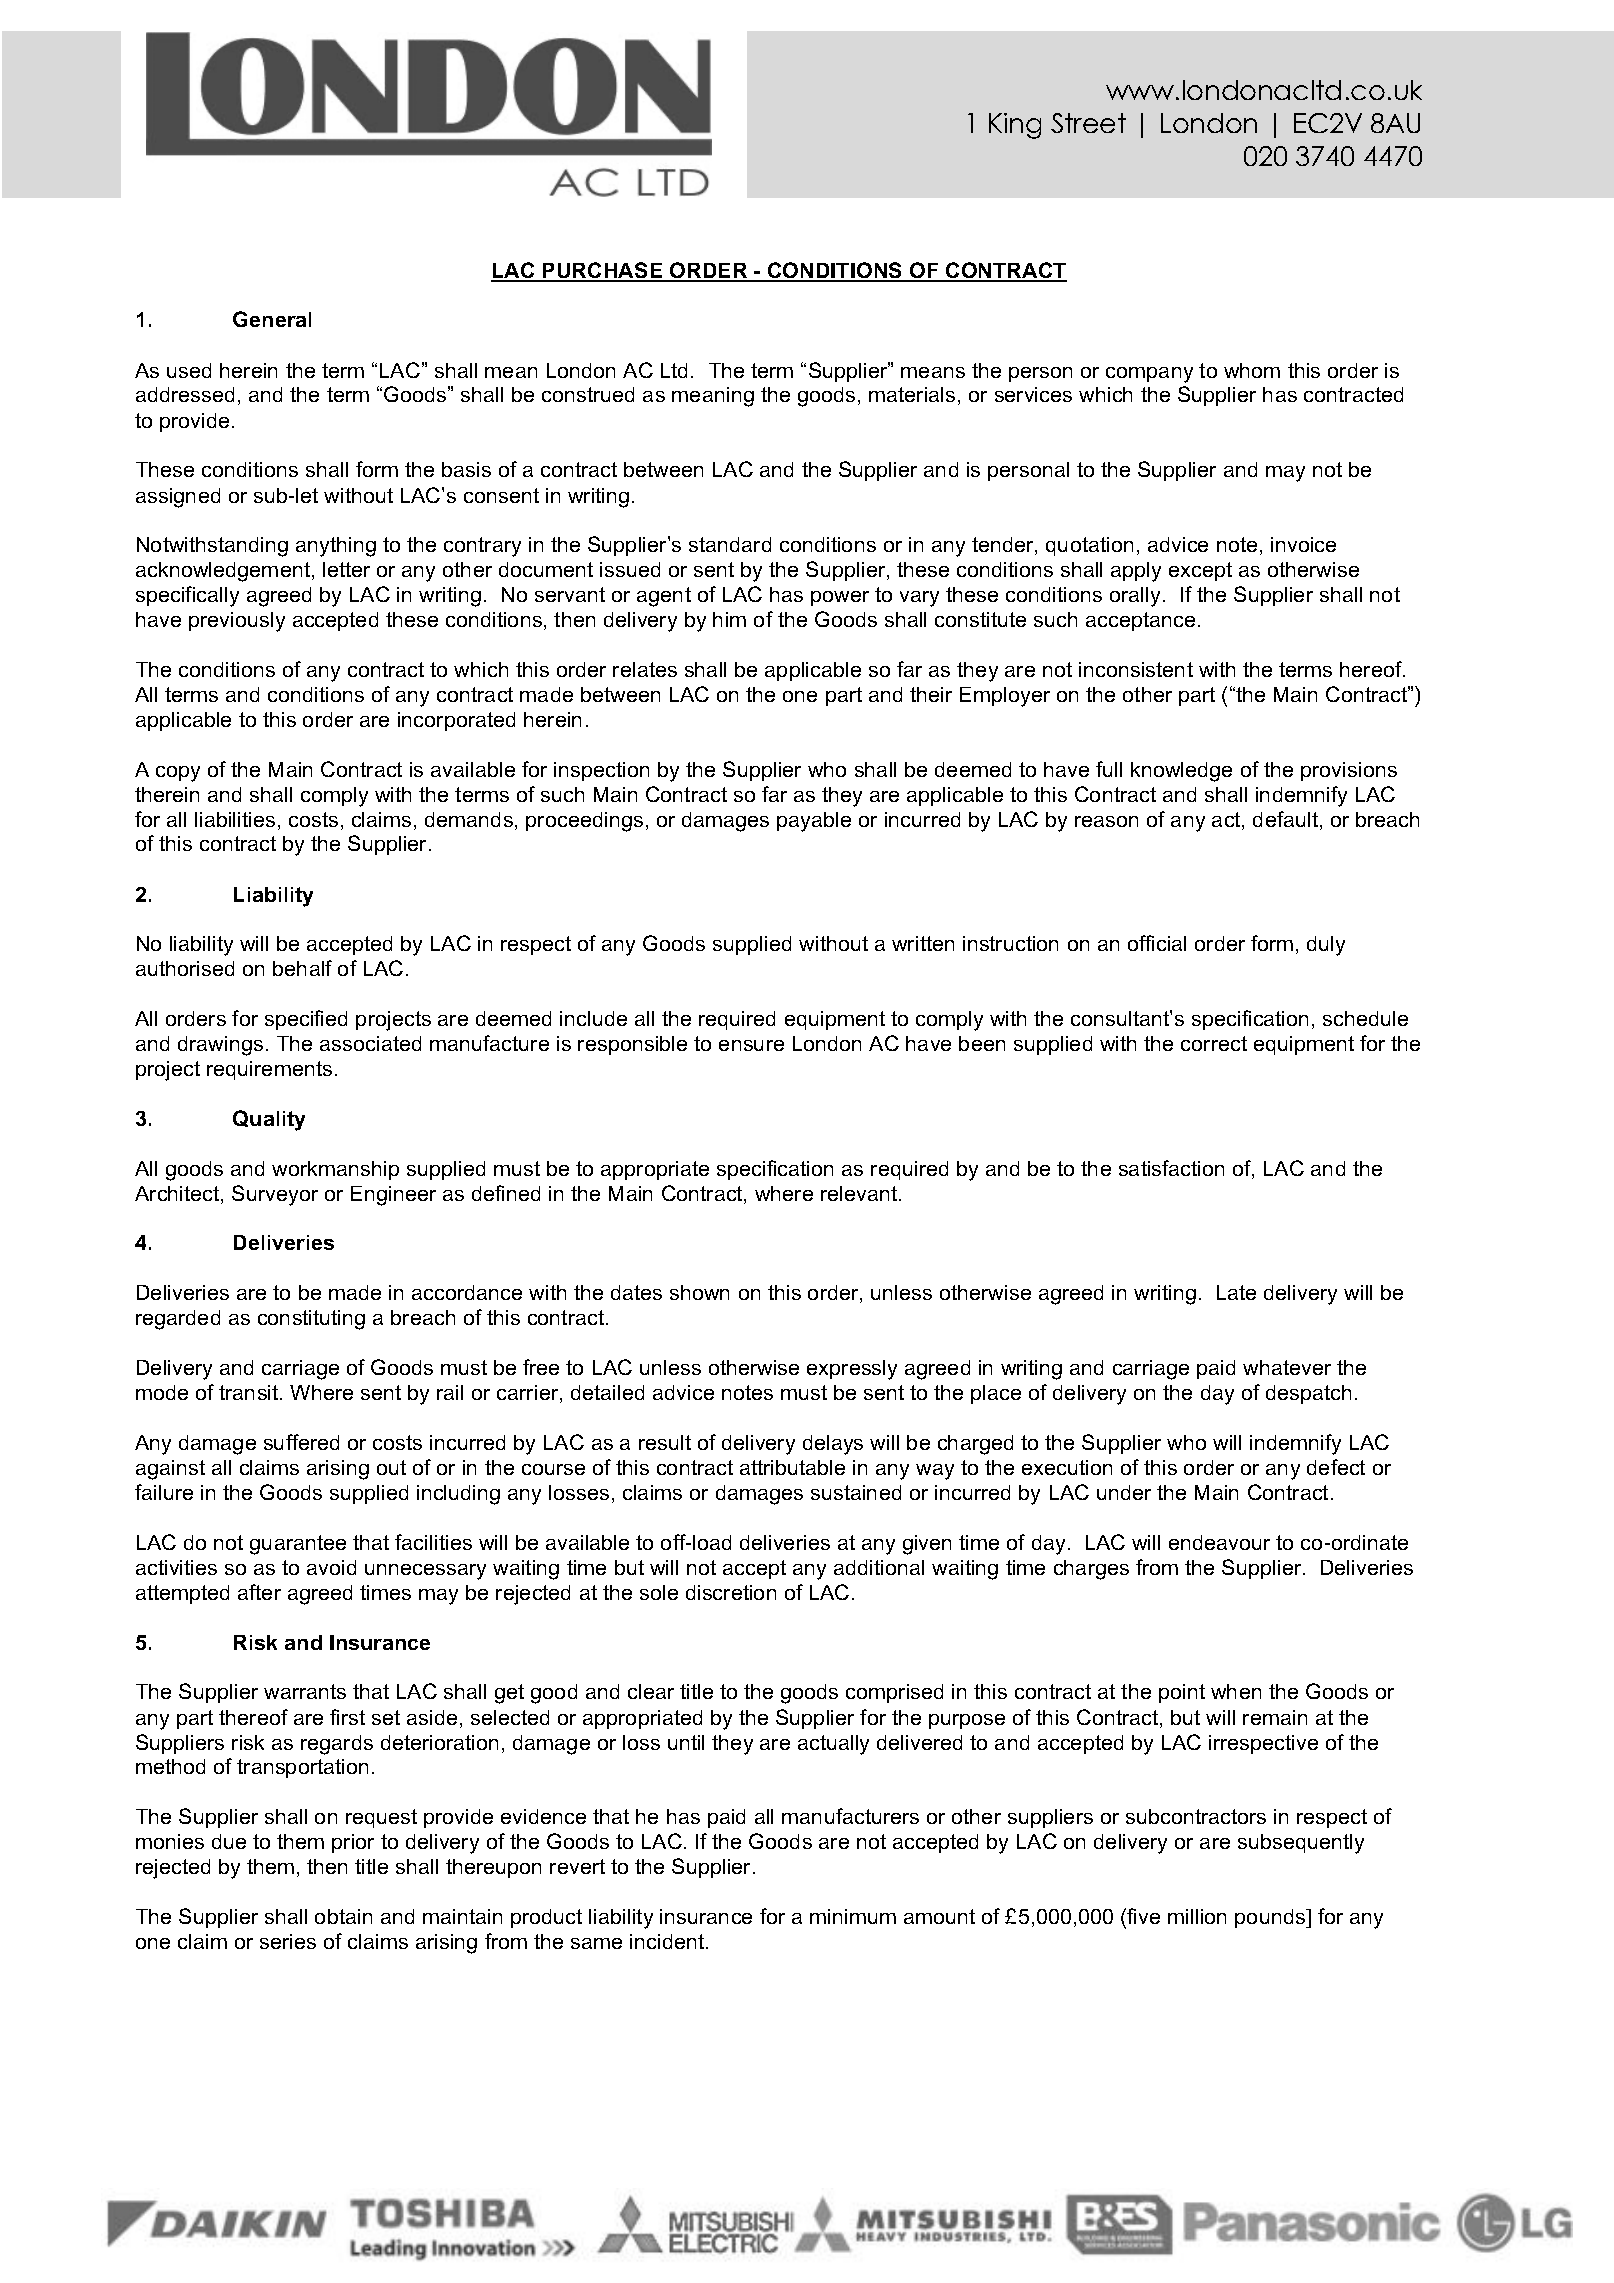 The image size is (1614, 2283). Describe the element at coordinates (1088, 123) in the page. I see `Street` at that location.
